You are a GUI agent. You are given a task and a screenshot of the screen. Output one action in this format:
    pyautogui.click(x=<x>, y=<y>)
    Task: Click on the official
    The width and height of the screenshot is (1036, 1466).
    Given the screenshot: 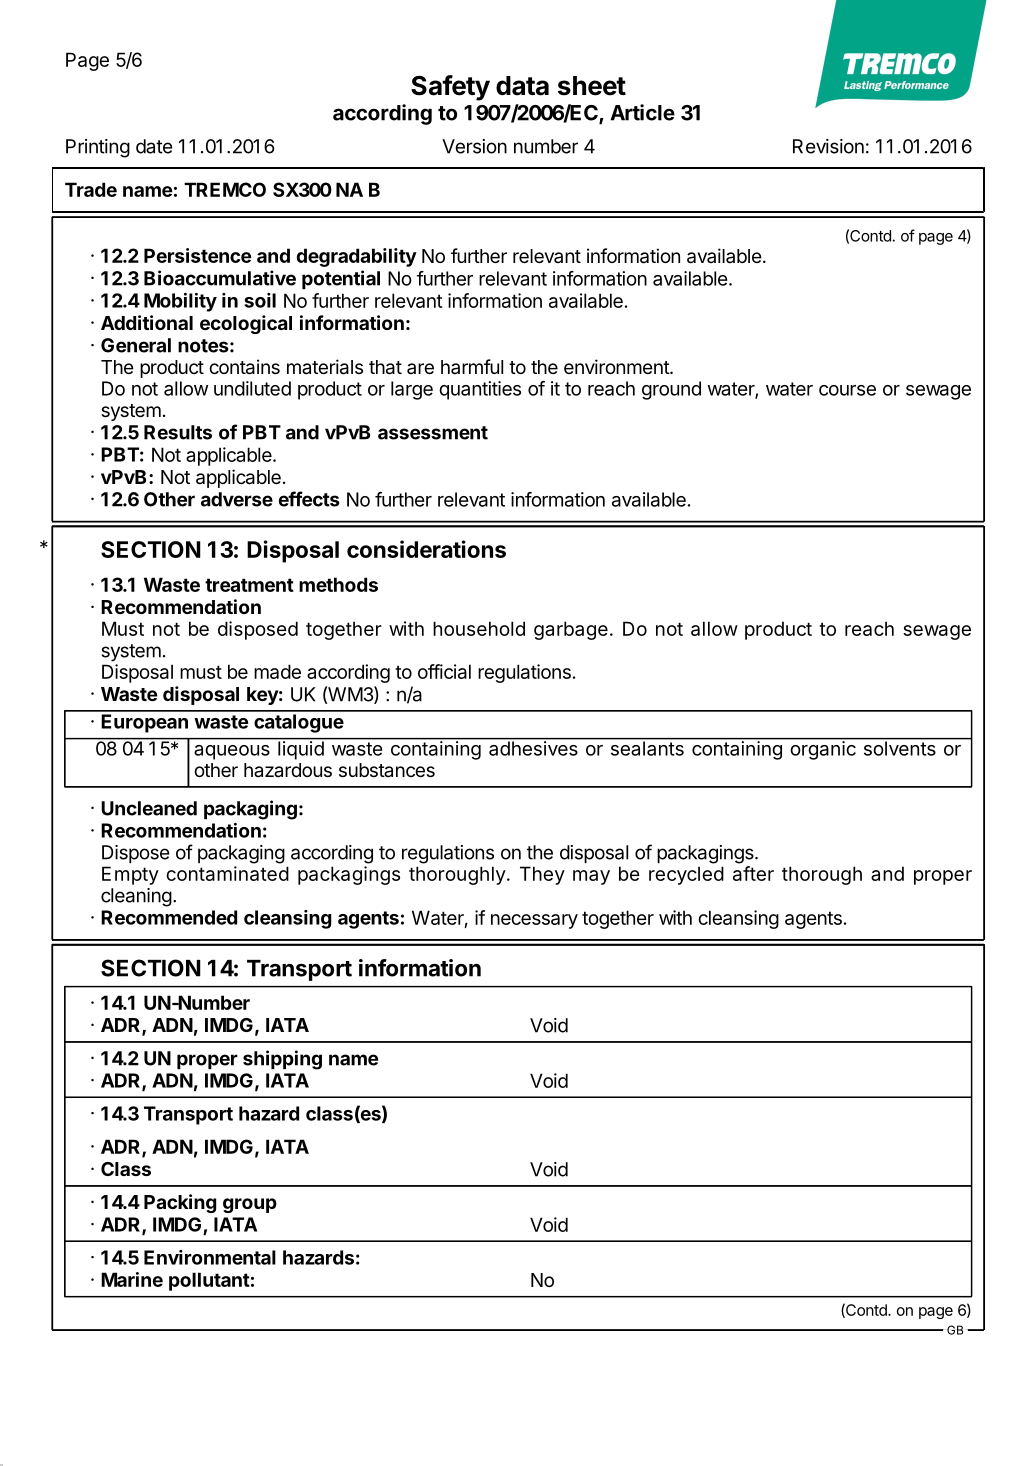 What is the action you would take?
    pyautogui.click(x=444, y=671)
